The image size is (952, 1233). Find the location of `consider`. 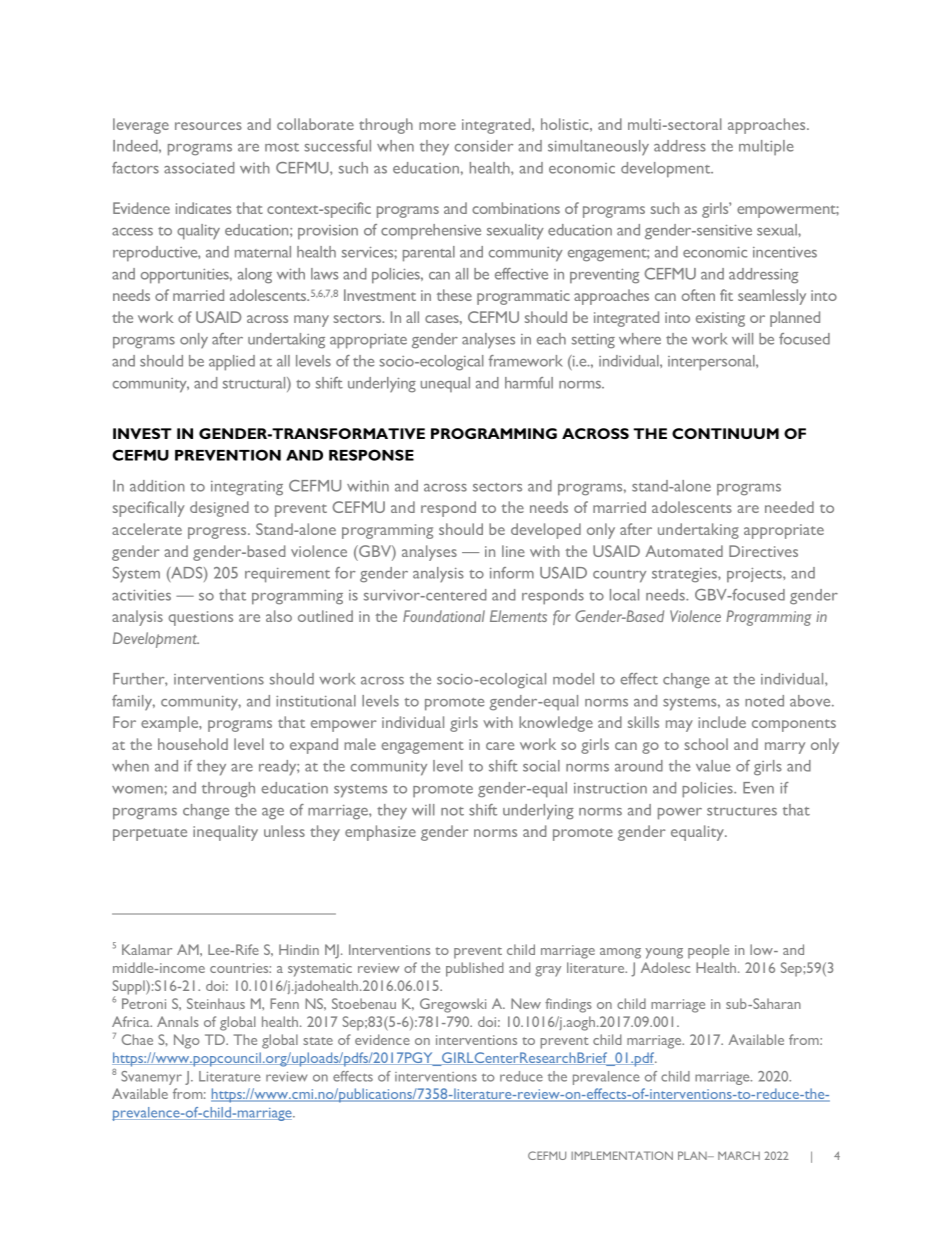

consider is located at coordinates (484, 146).
